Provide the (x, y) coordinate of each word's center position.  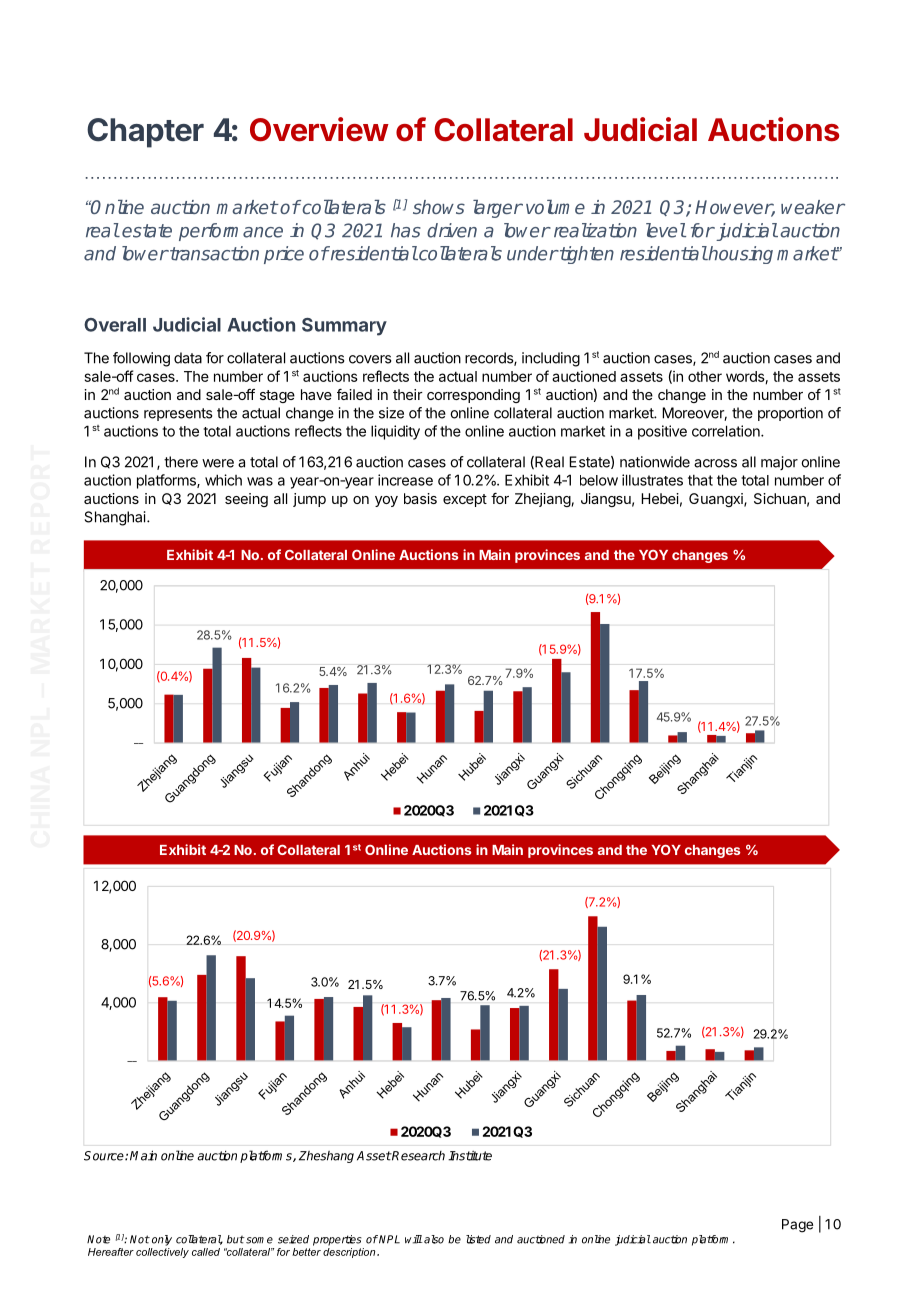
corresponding (473, 396)
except (465, 500)
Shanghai (116, 518)
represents (178, 414)
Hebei (660, 498)
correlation (727, 431)
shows (439, 207)
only (162, 1240)
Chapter (145, 133)
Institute (470, 1156)
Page (797, 1226)
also (433, 1239)
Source (105, 1156)
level (666, 230)
